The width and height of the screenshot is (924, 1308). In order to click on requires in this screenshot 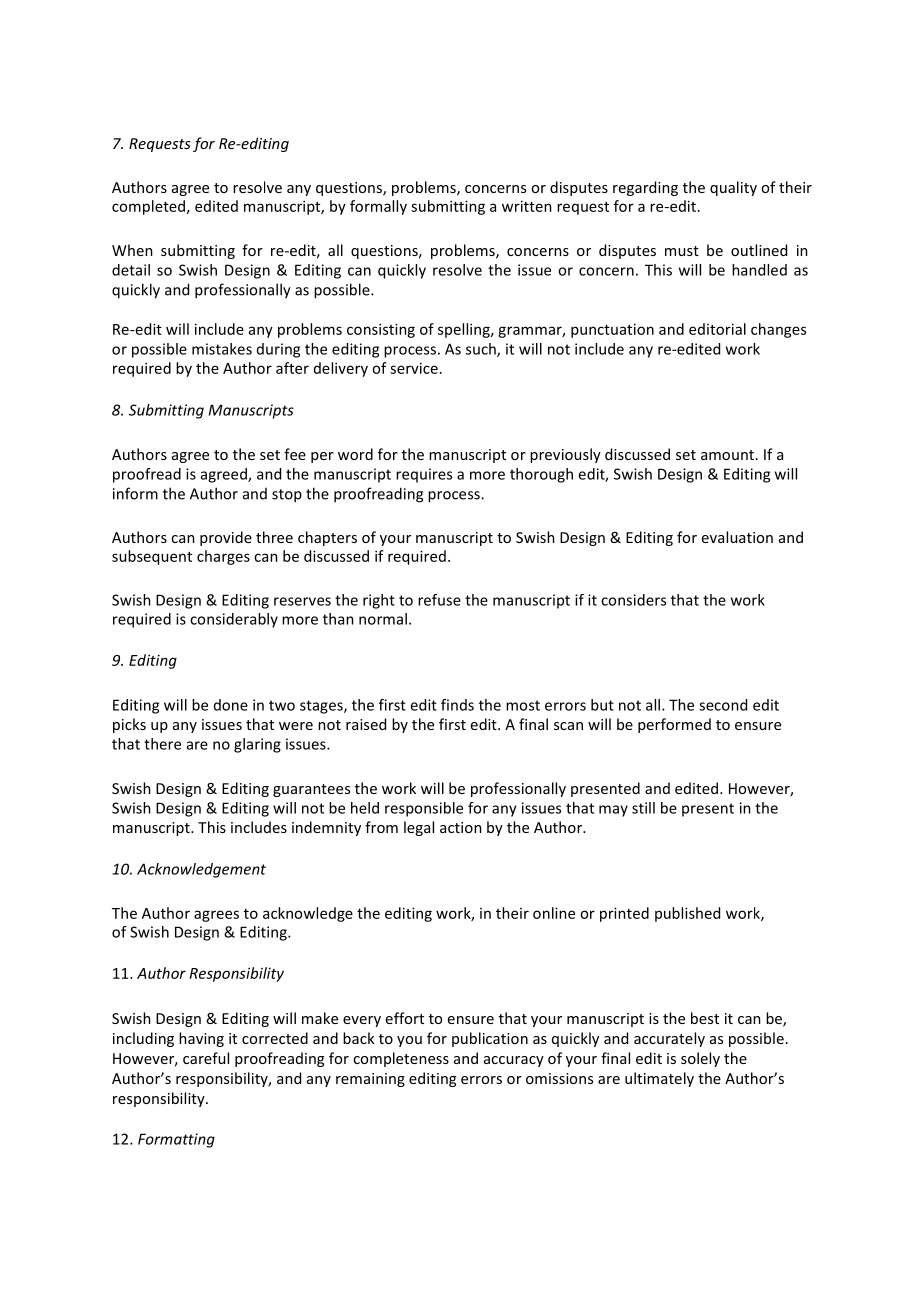, I will do `click(424, 475)`.
